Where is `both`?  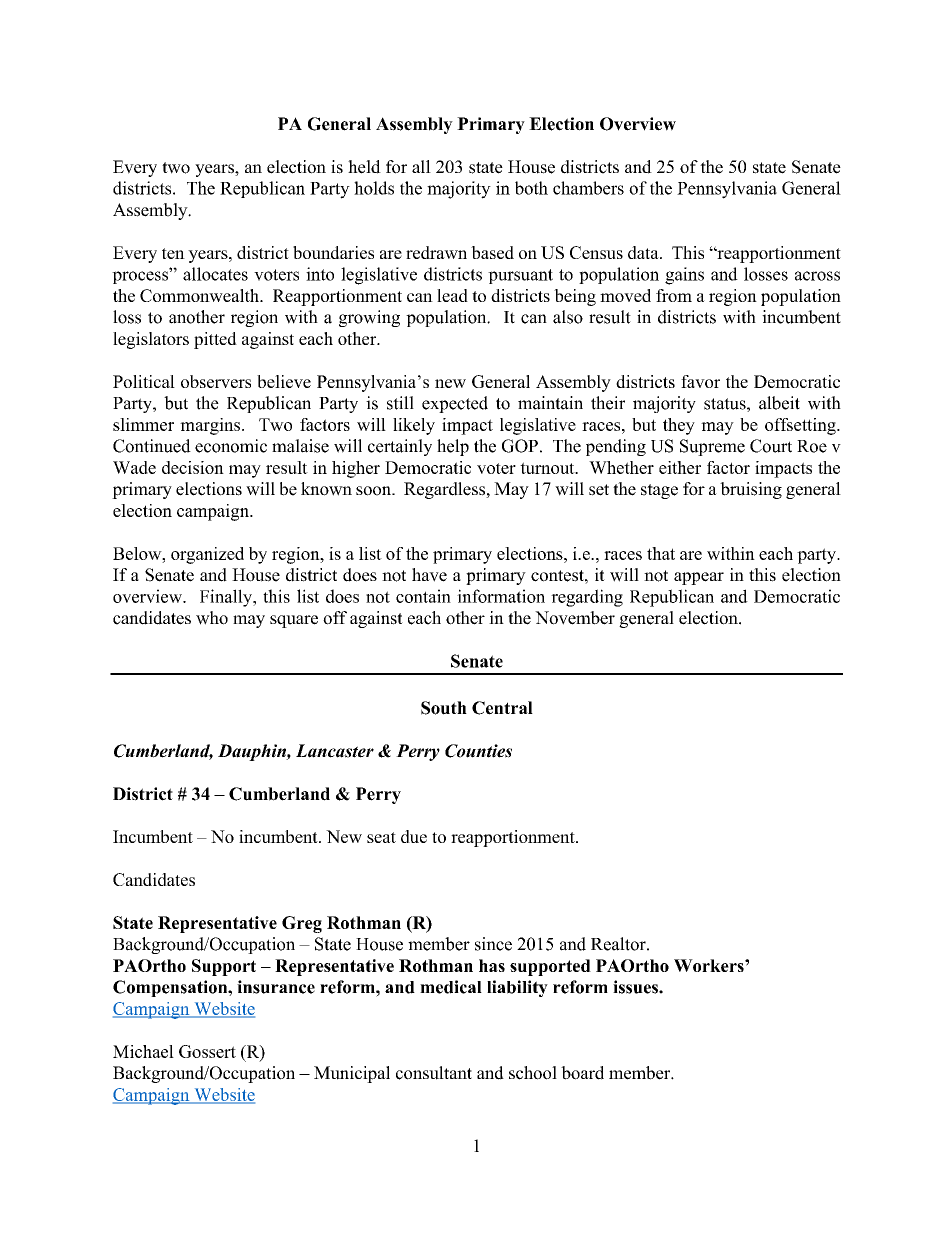 both is located at coordinates (531, 188).
